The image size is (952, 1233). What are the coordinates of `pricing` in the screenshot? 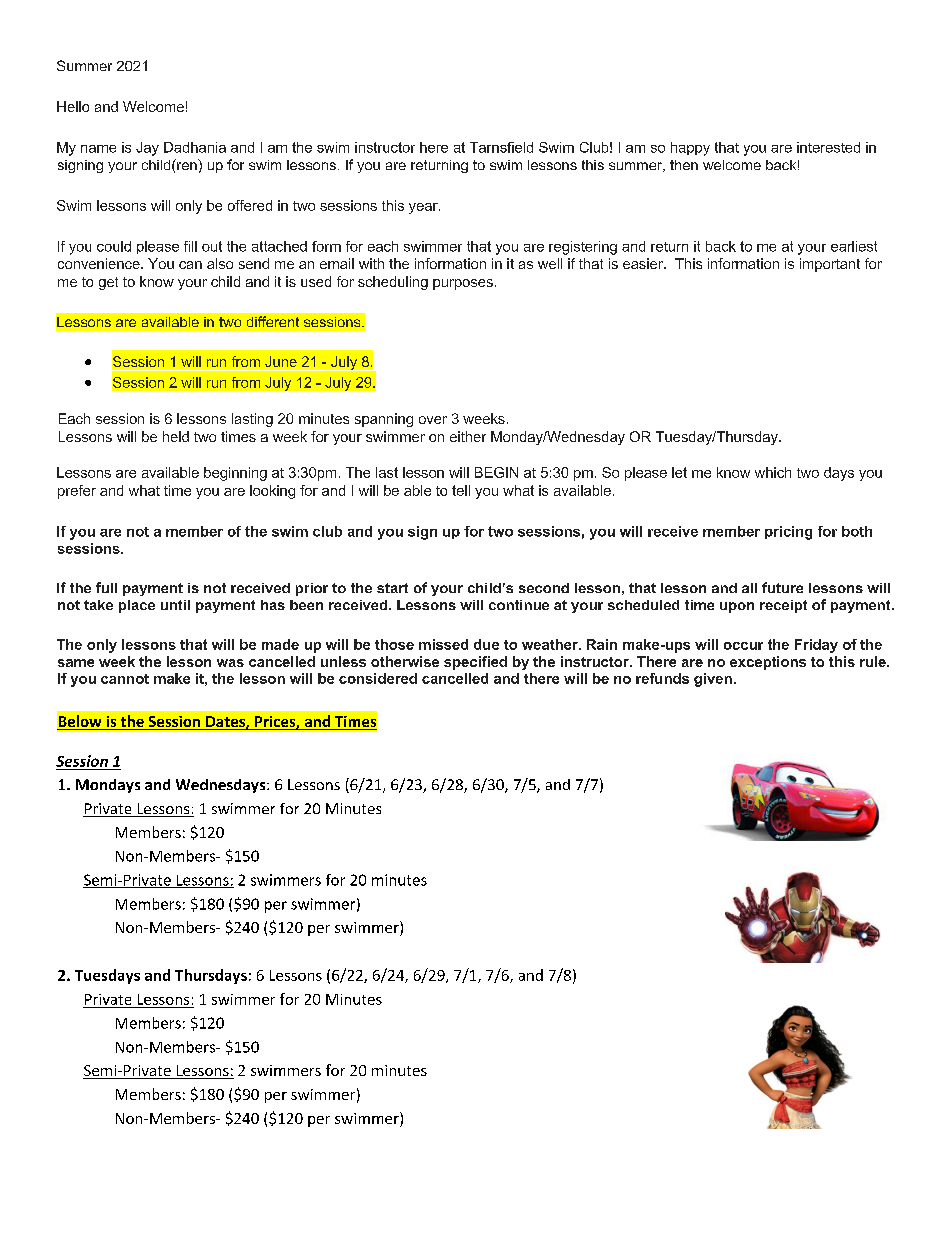 It's located at (788, 533).
